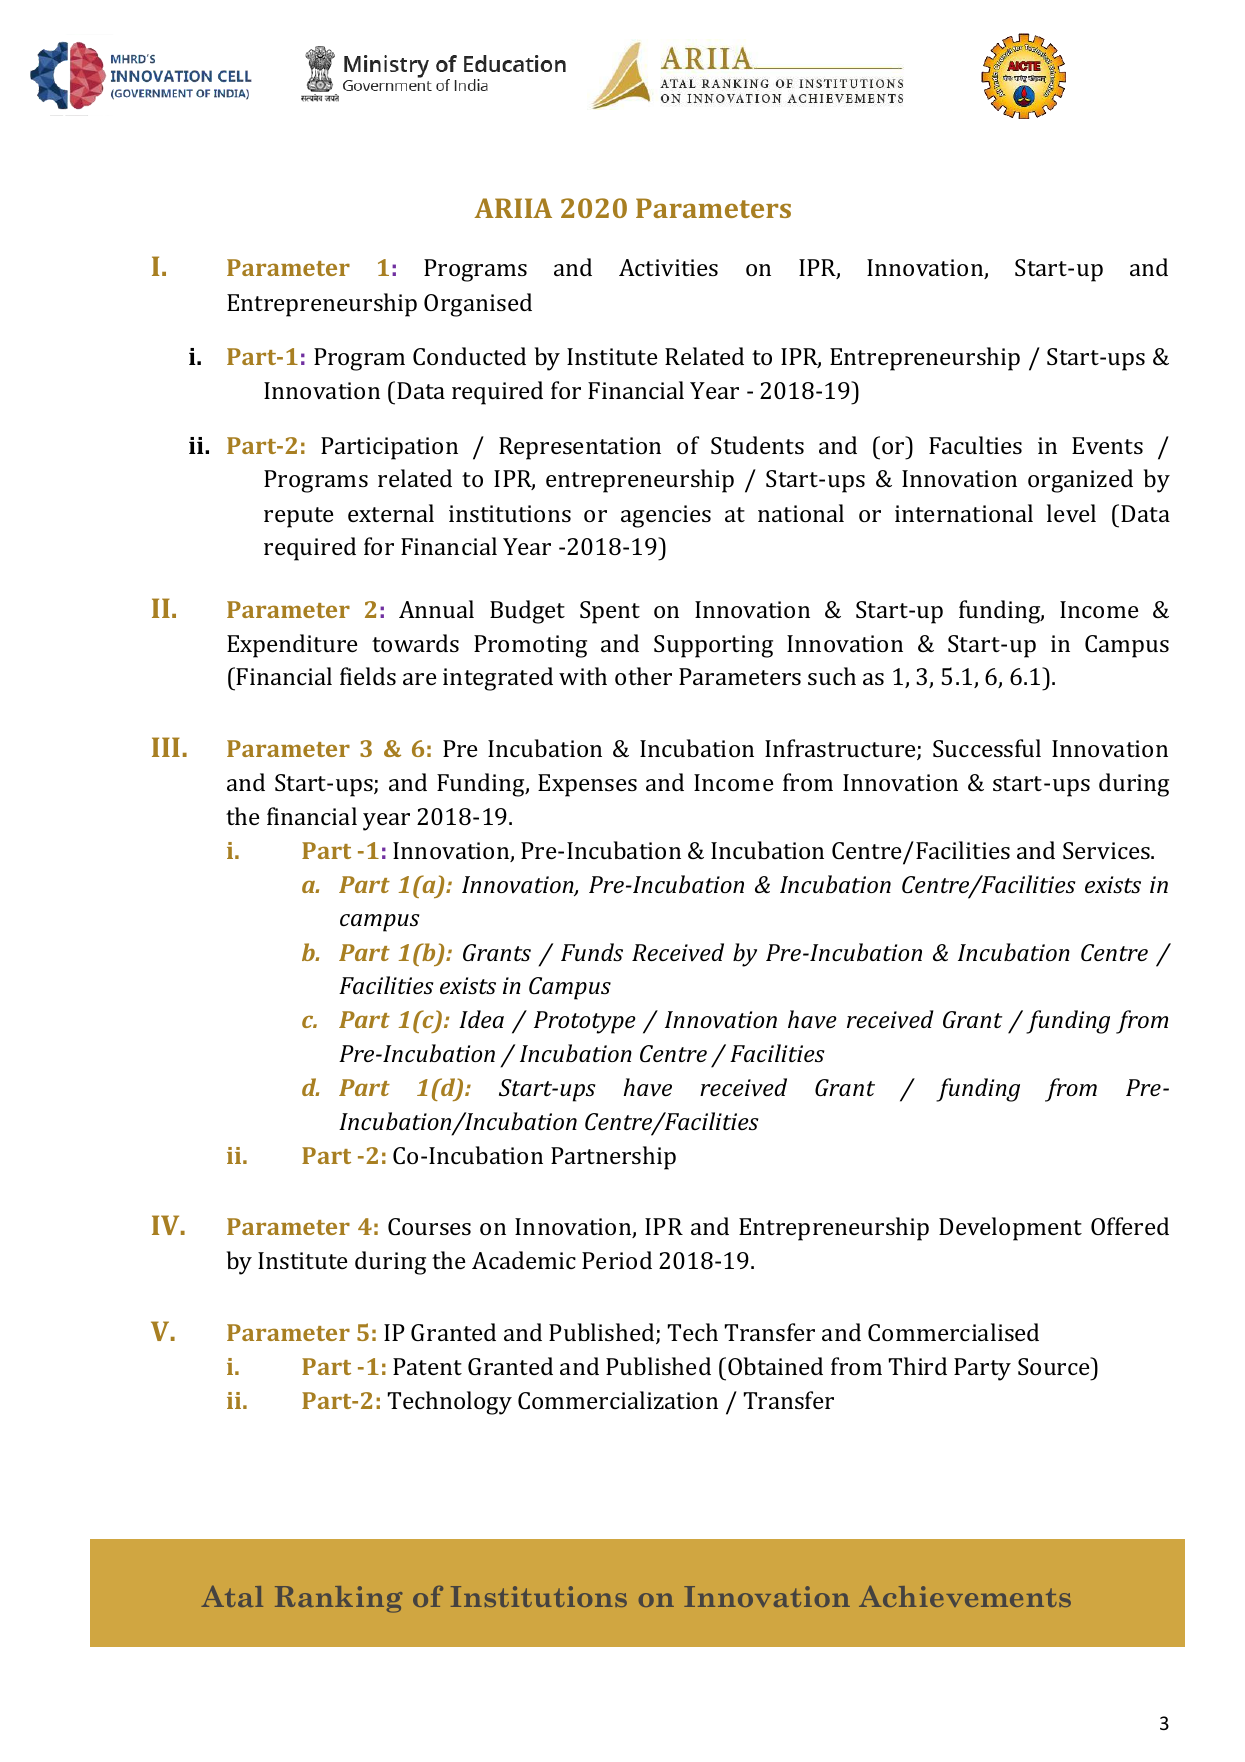 The image size is (1245, 1762). Describe the element at coordinates (965, 1596) in the screenshot. I see `Achievements` at that location.
